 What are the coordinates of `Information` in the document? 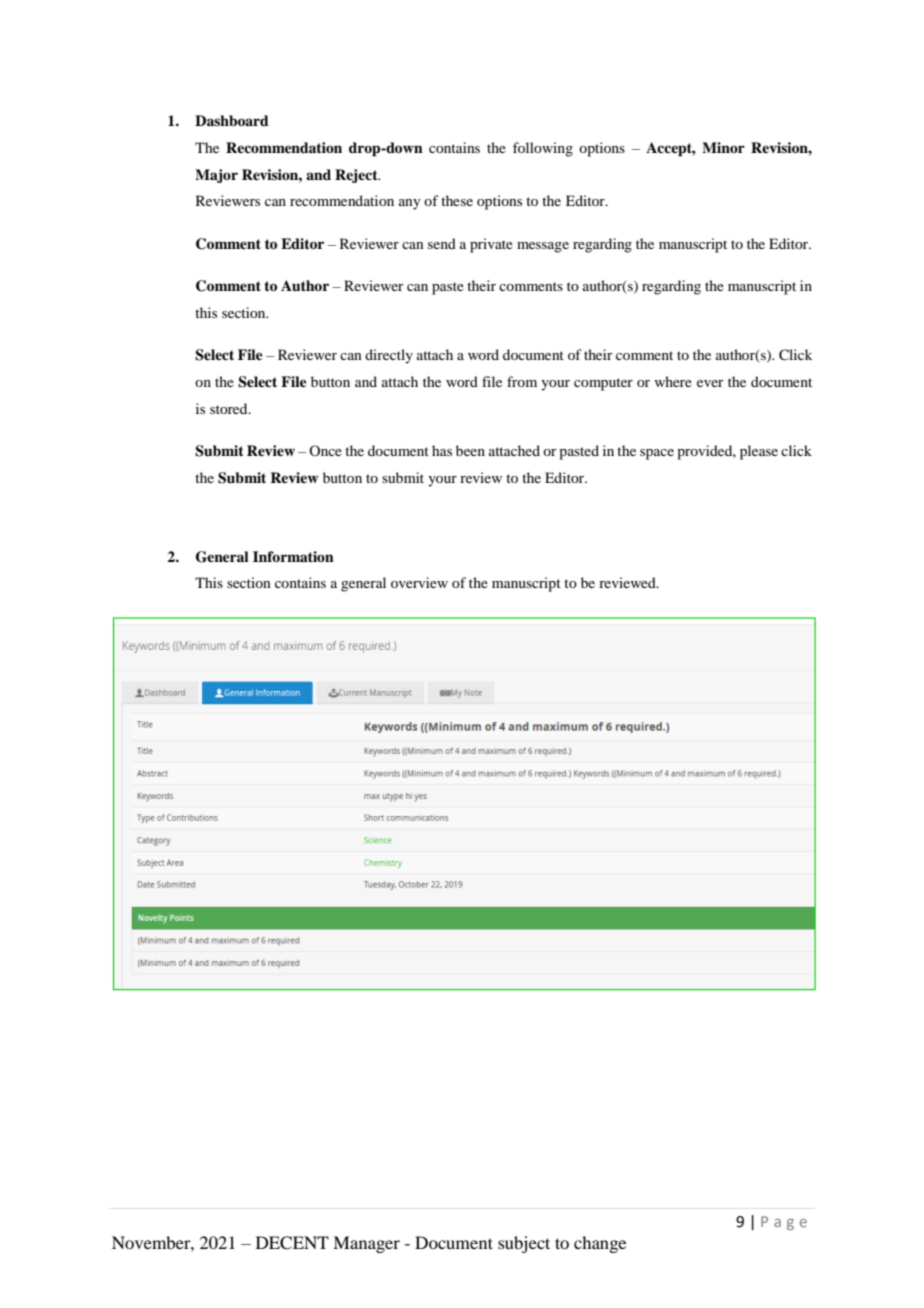 It's located at (293, 556).
